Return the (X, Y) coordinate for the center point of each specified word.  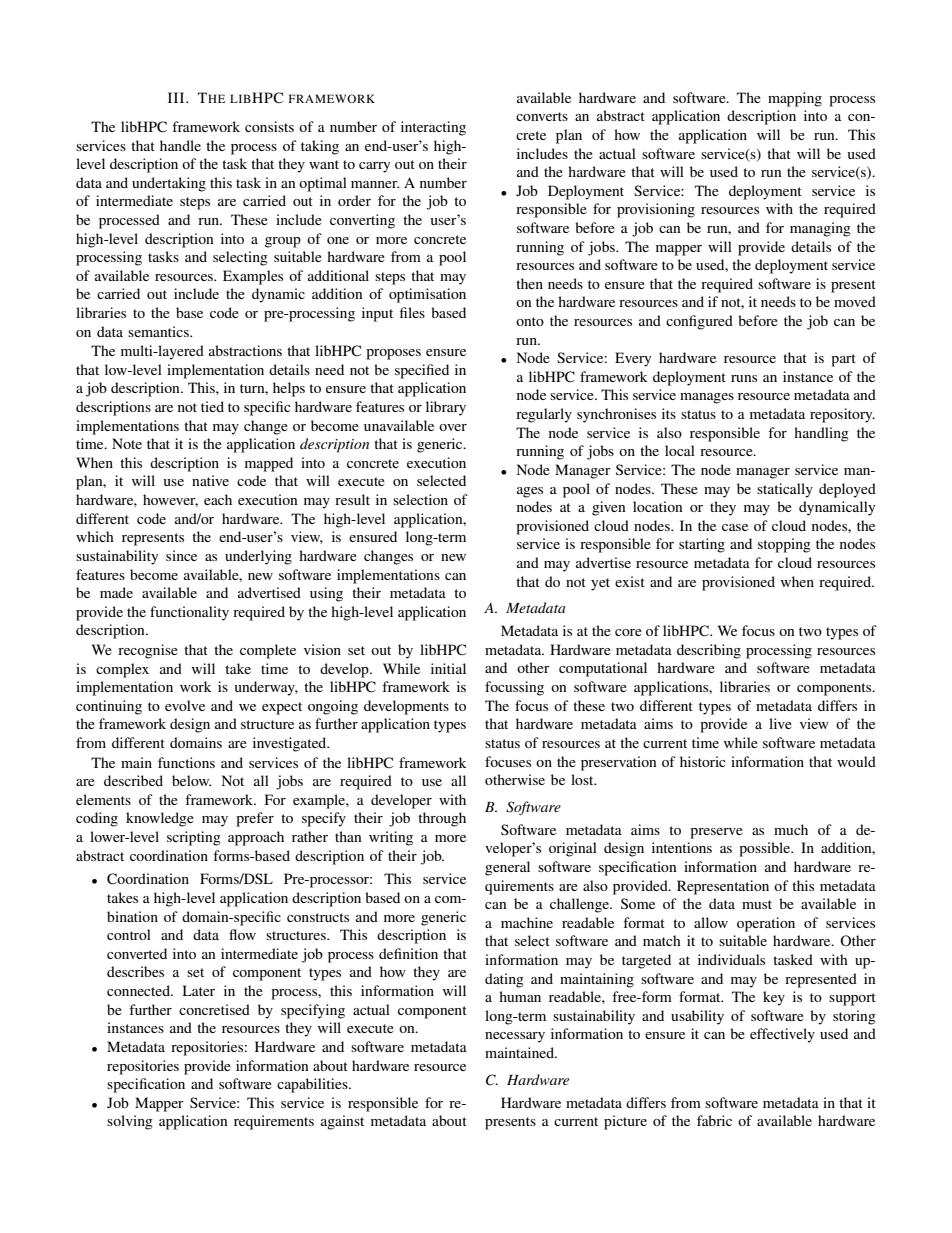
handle (180, 145)
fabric (714, 1120)
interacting (433, 128)
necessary (515, 1037)
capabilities (313, 1085)
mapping (795, 99)
